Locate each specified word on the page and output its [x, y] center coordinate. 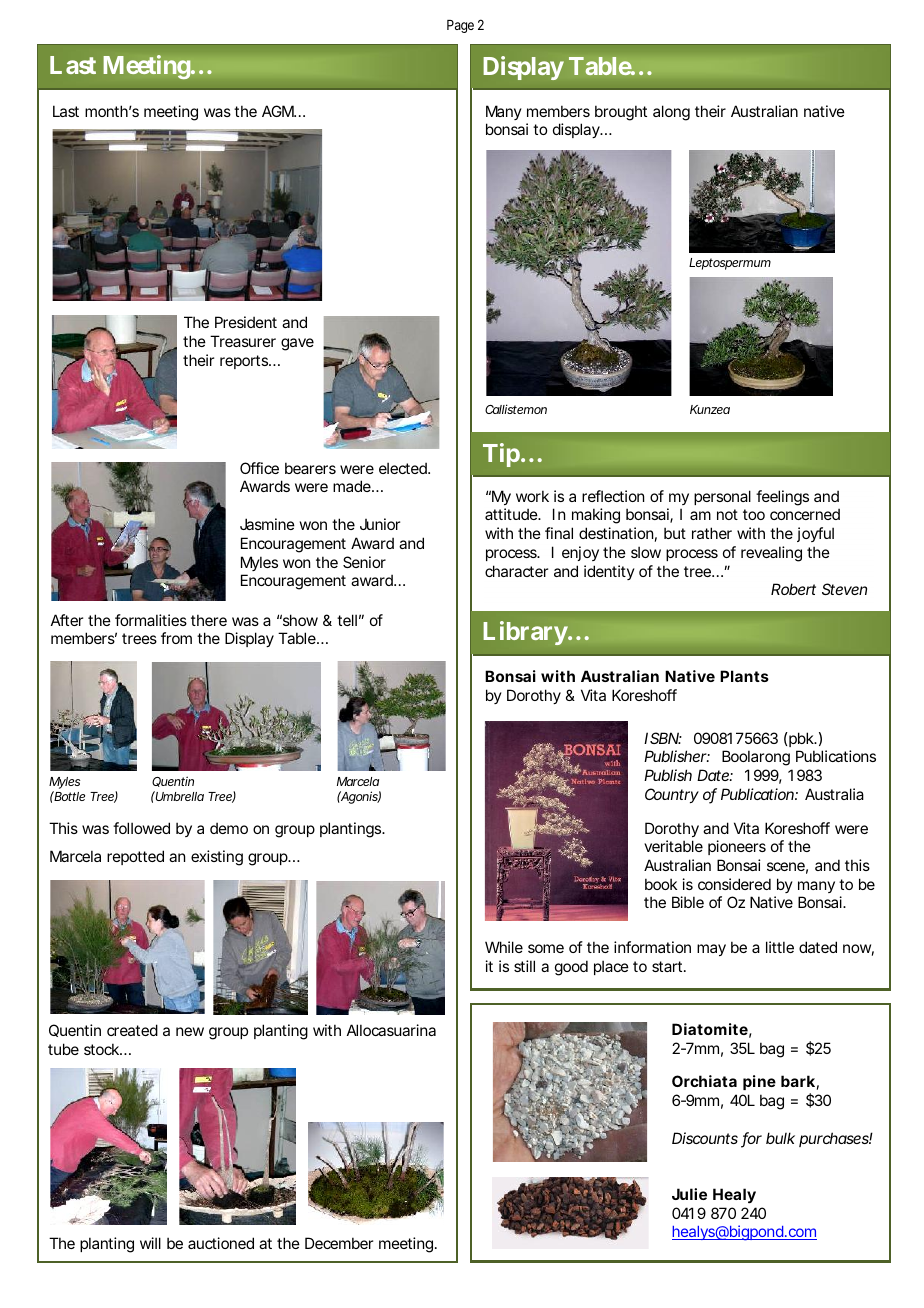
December [339, 1243]
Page [460, 26]
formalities [151, 620]
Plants [744, 676]
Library [525, 633]
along [671, 113]
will [150, 1243]
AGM [278, 111]
